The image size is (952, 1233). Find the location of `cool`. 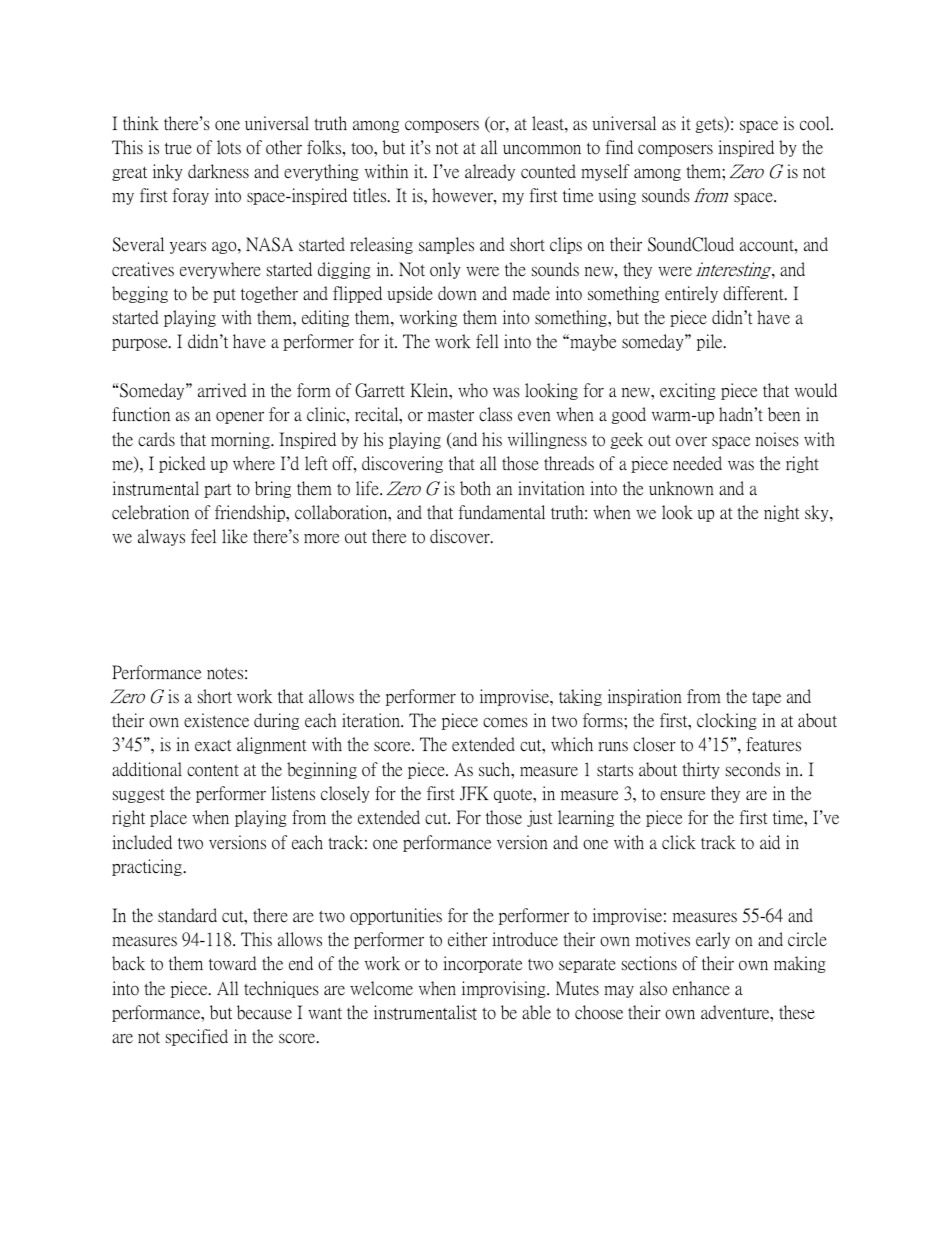

cool is located at coordinates (816, 123).
